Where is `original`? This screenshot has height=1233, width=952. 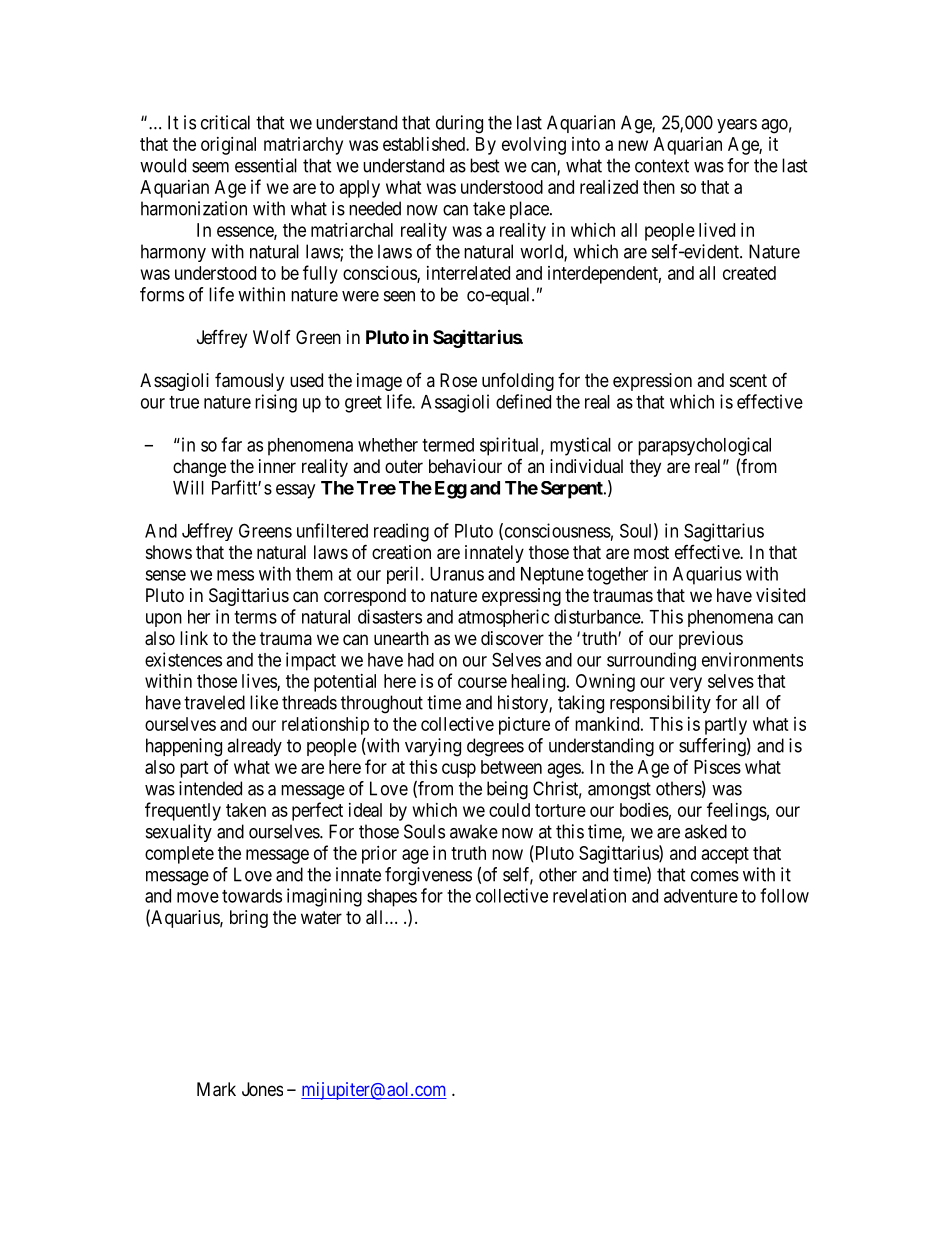
original is located at coordinates (228, 146).
